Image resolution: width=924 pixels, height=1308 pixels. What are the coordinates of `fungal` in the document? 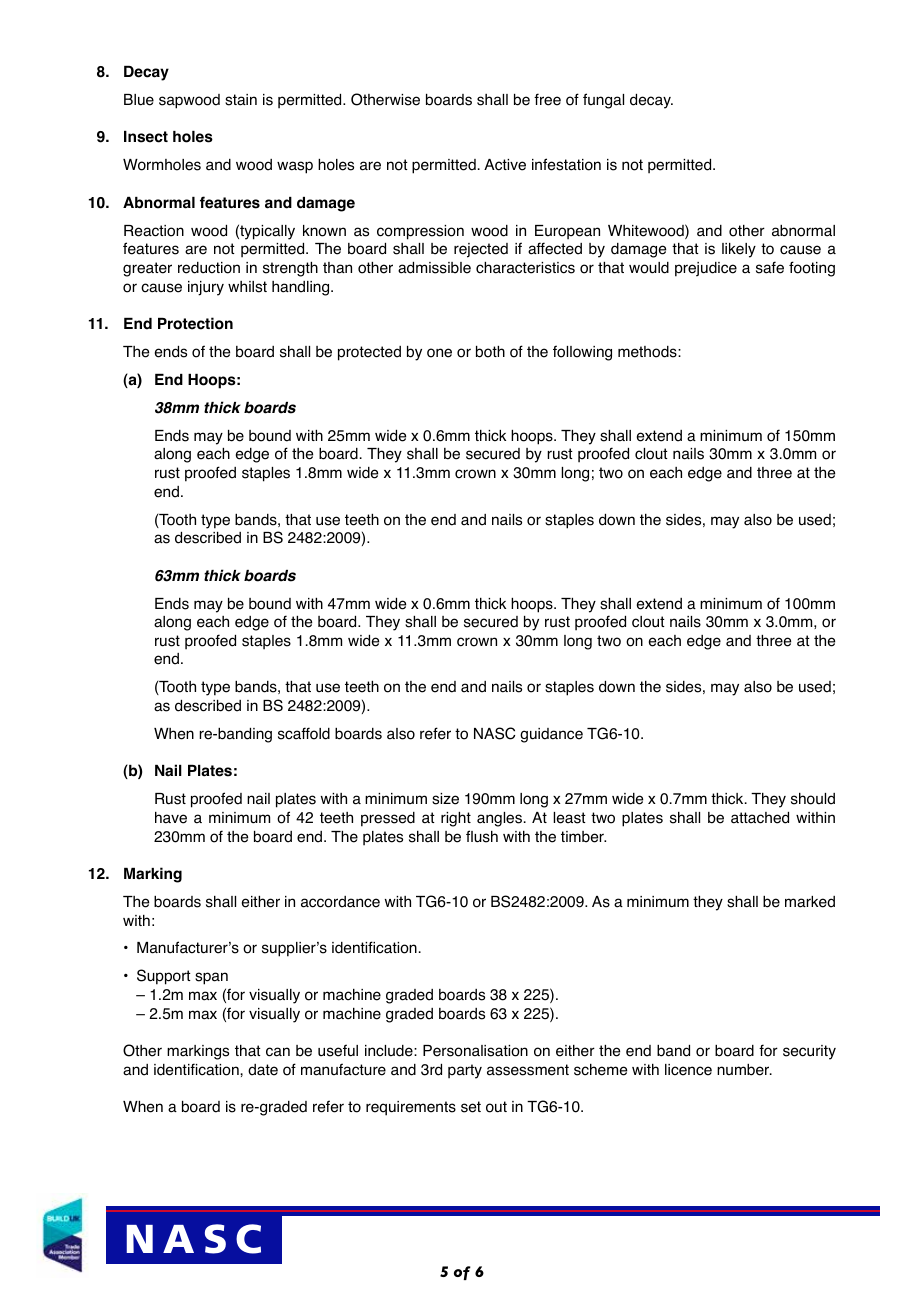 It's located at (603, 101).
